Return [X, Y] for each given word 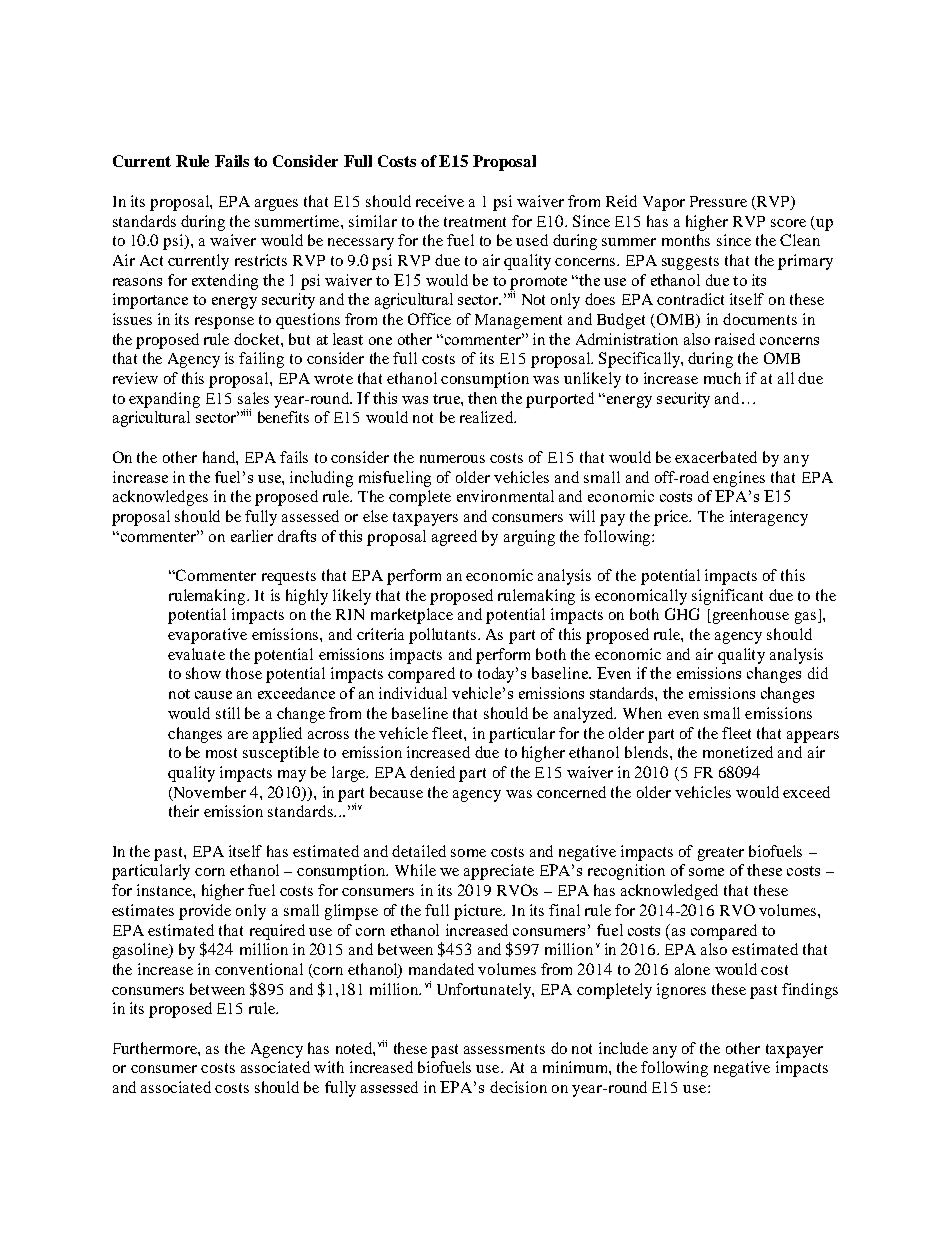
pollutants [444, 636]
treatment [475, 222]
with [329, 1067]
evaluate [196, 654]
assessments [504, 1049]
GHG [682, 614]
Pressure [718, 201]
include [623, 1048]
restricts [261, 260]
